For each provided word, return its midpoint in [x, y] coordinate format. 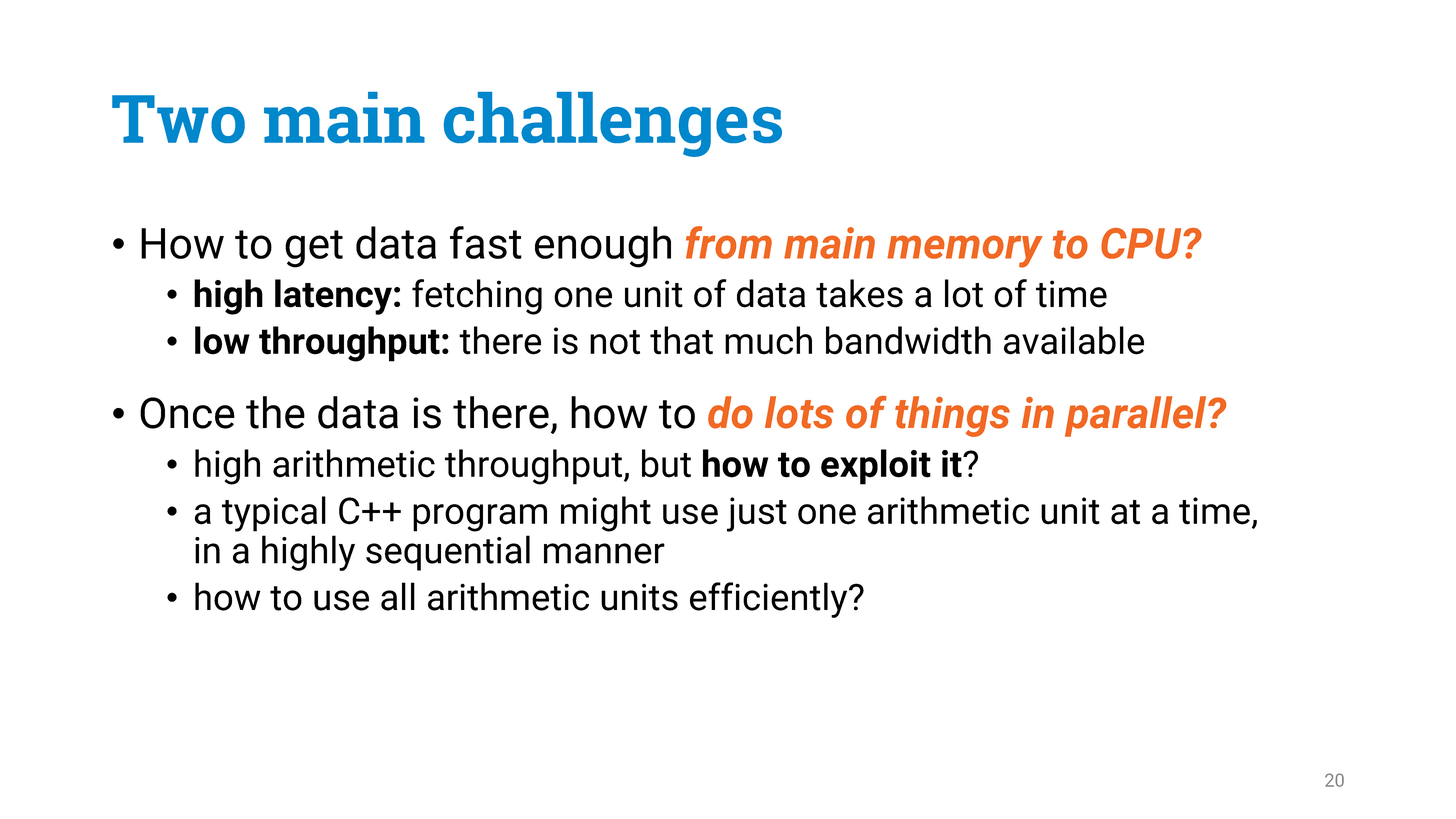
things [952, 416]
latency [333, 297]
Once [187, 413]
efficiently [770, 600]
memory [965, 251]
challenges [613, 124]
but [666, 463]
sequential [448, 553]
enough [603, 247]
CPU [1142, 243]
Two [178, 119]
